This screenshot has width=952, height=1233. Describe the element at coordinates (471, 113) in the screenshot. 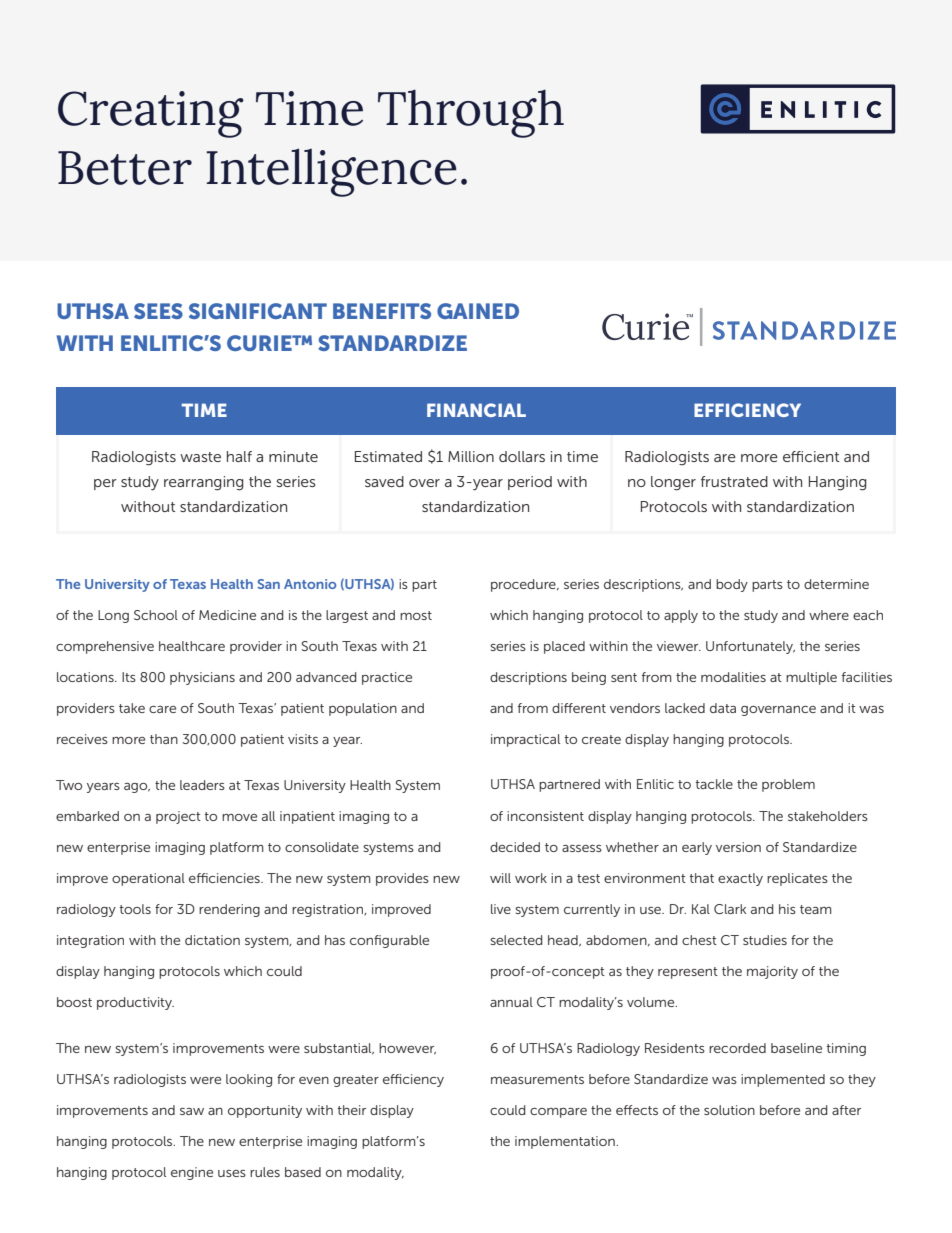

I see `Through` at that location.
